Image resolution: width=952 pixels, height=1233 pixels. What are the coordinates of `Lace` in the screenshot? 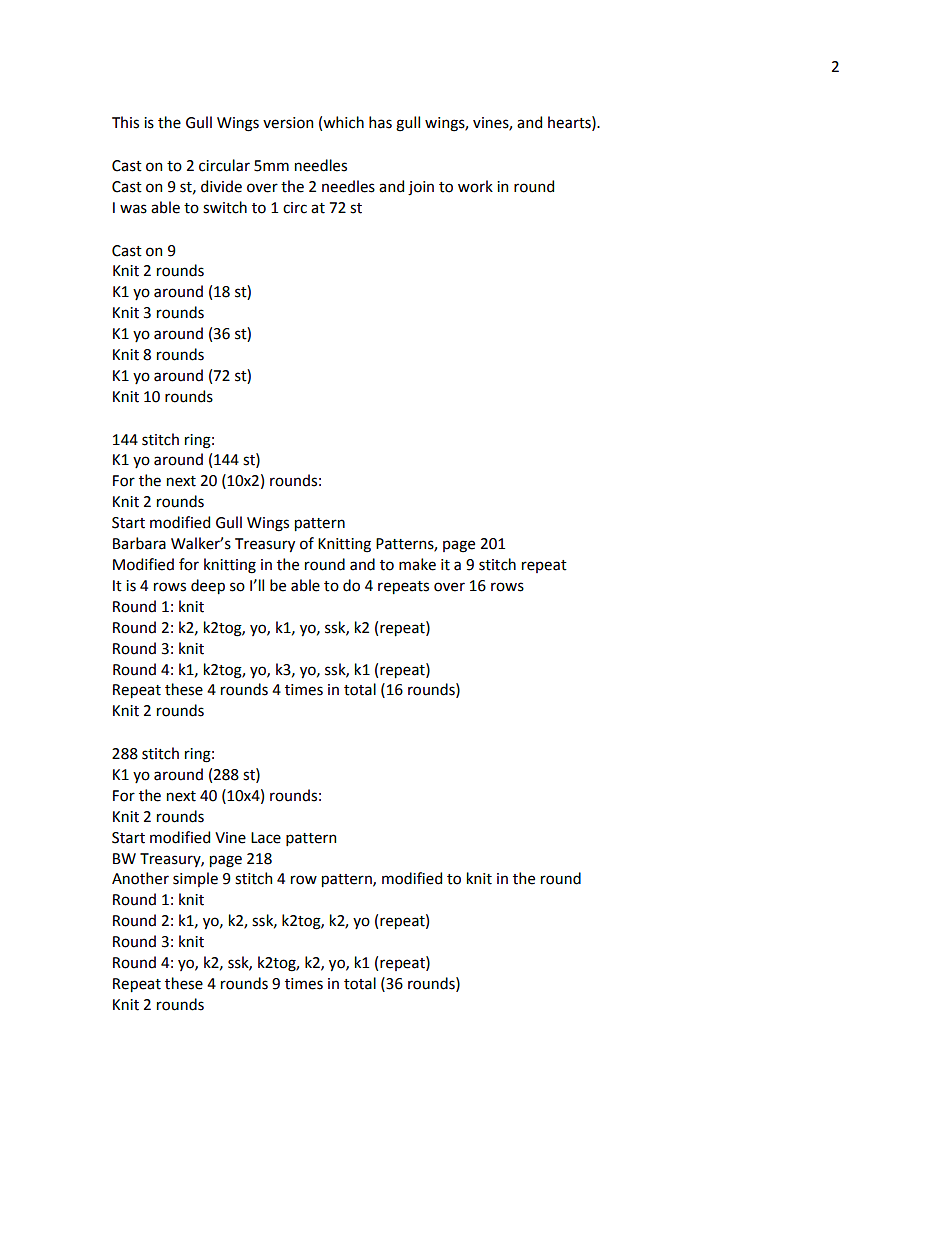 It's located at (266, 838).
